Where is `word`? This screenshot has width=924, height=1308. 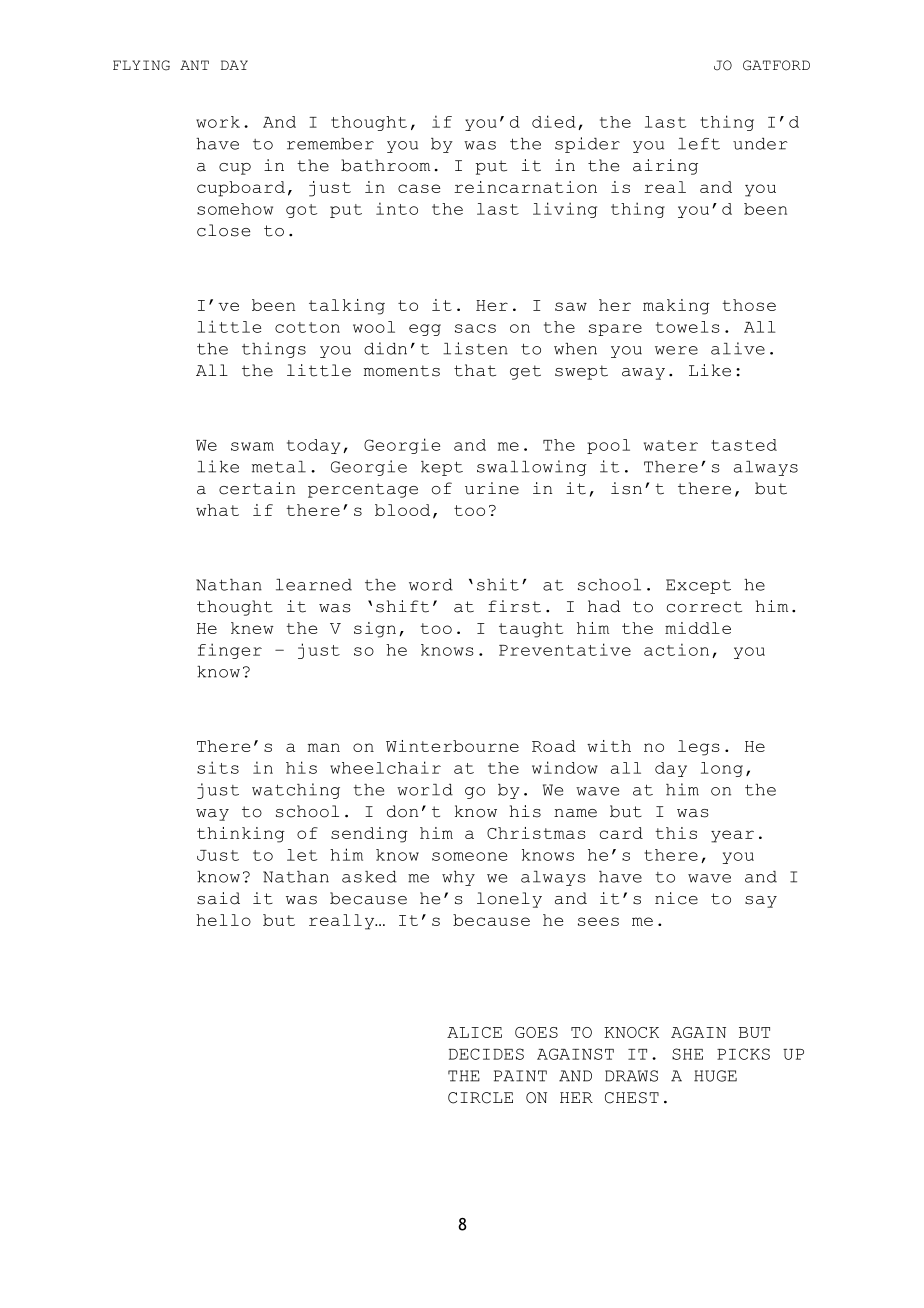 word is located at coordinates (431, 585).
